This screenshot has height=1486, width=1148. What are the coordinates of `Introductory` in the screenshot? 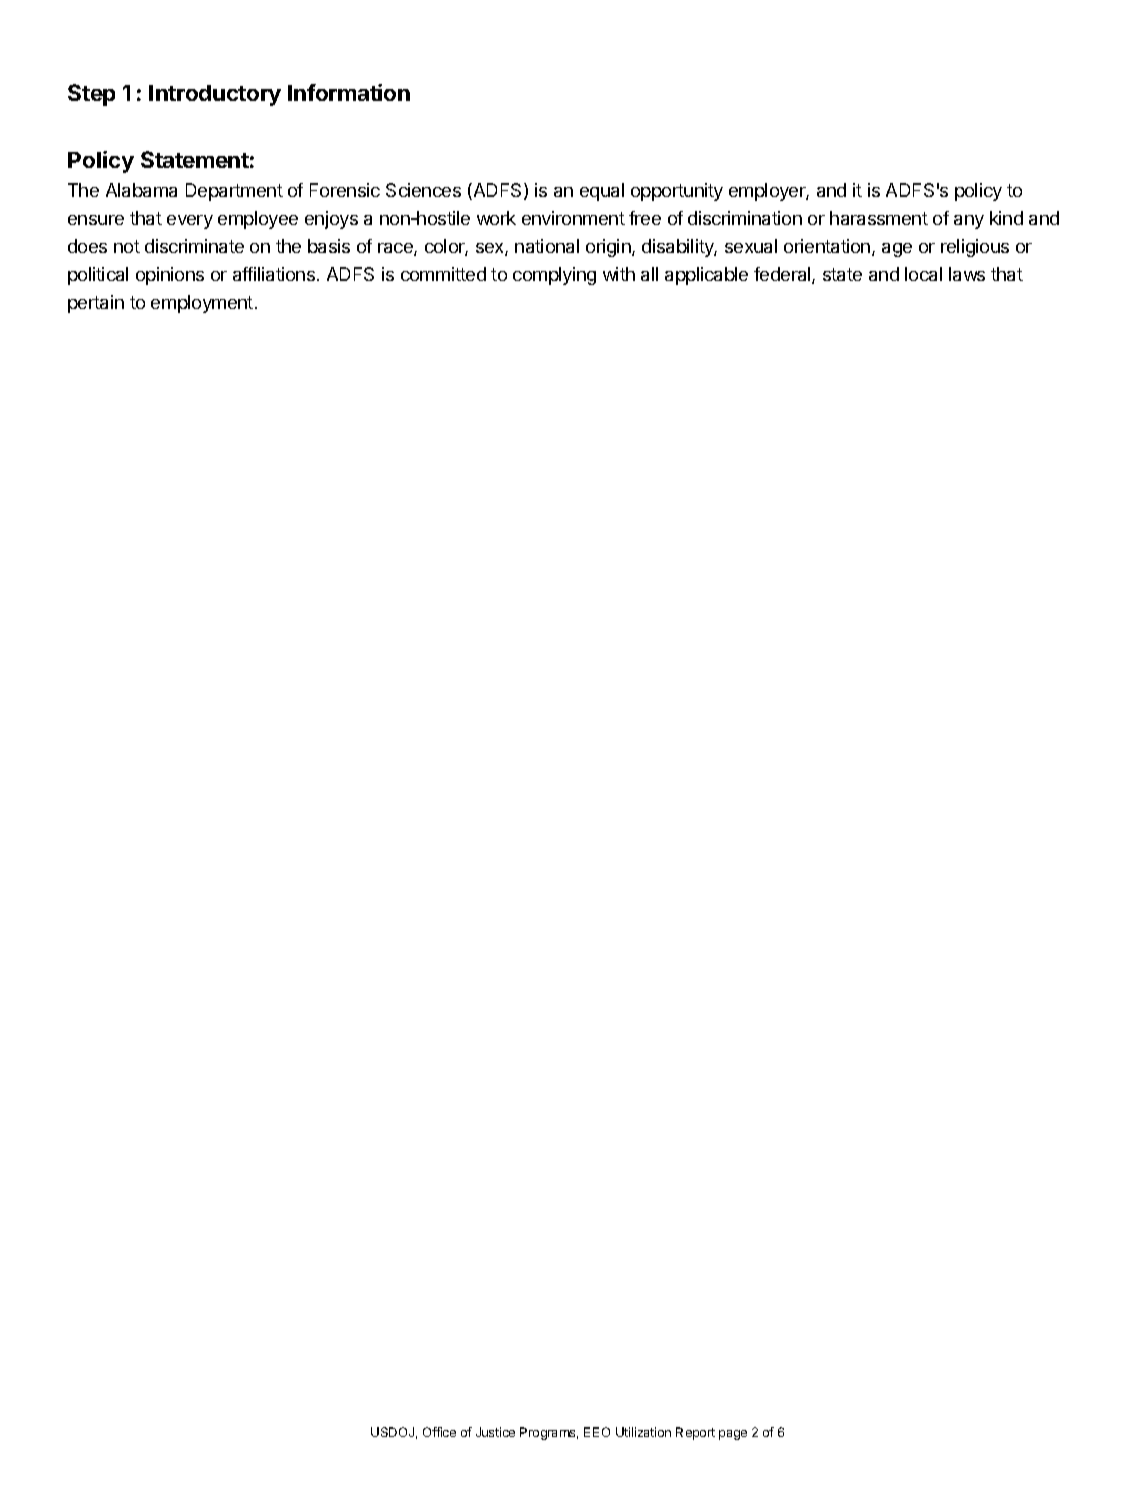 It's located at (215, 95).
